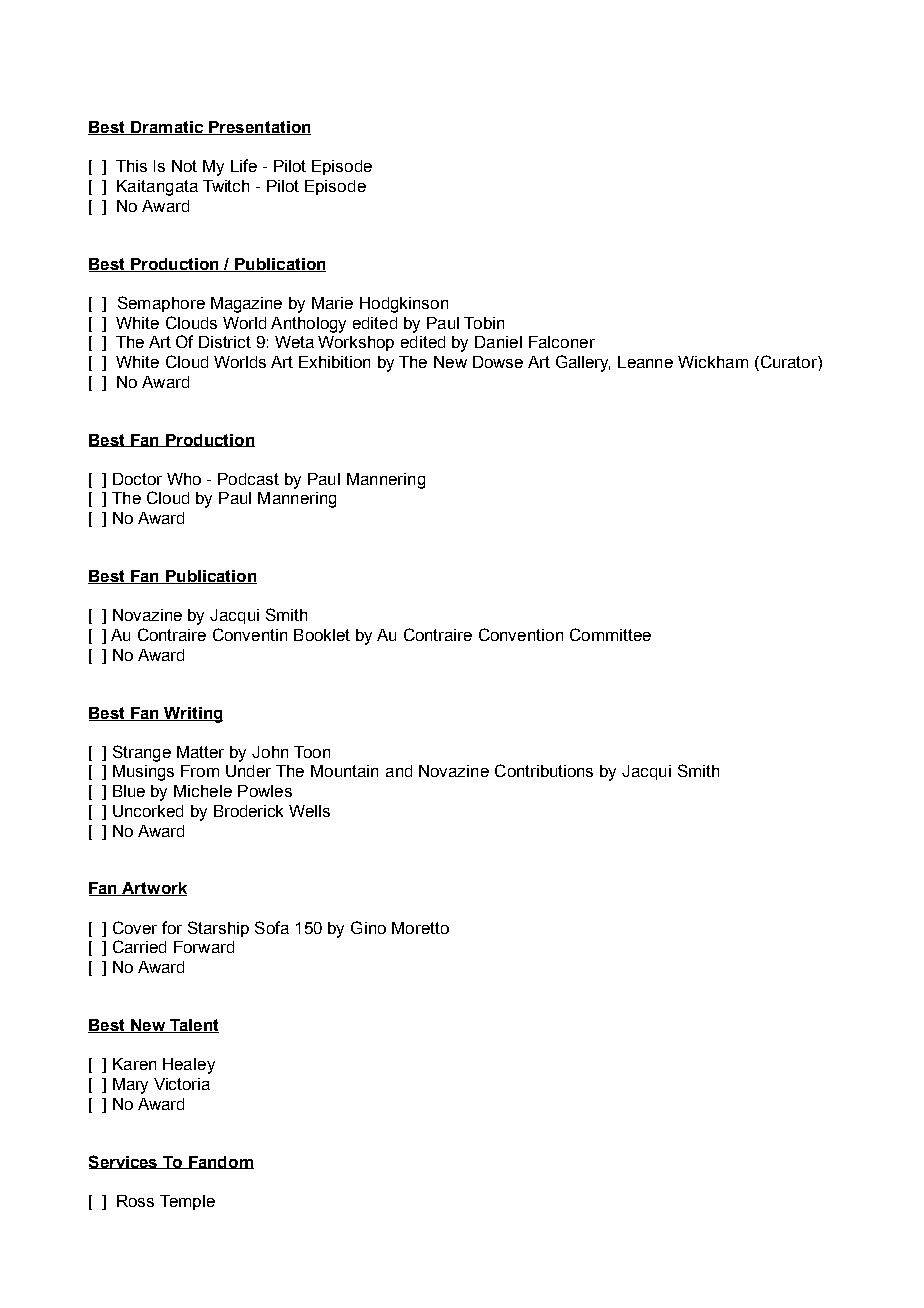 This screenshot has height=1308, width=924. Describe the element at coordinates (404, 305) in the screenshot. I see `Hodgkinson` at that location.
